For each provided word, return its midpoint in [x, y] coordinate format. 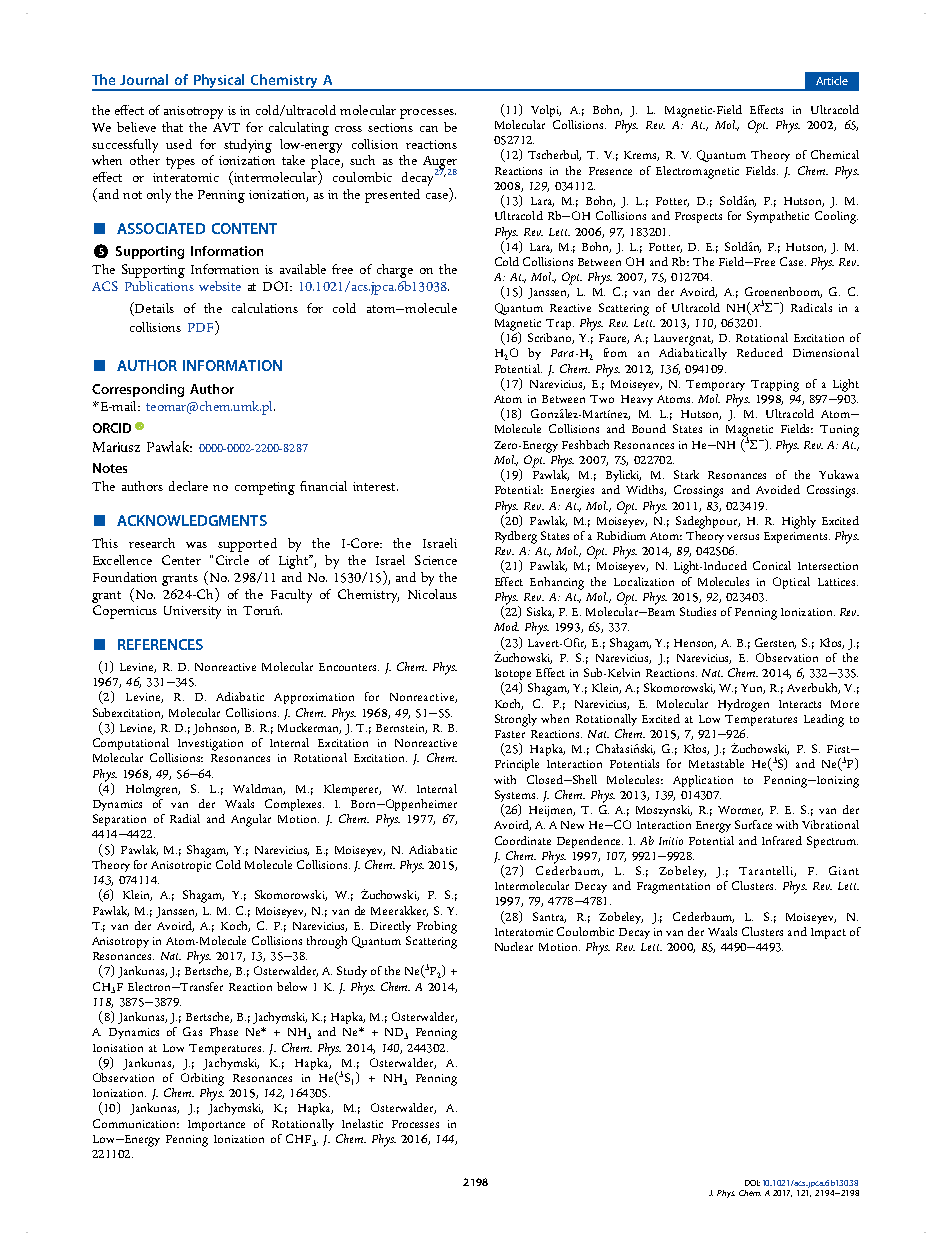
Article [832, 80]
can [429, 129]
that [172, 127]
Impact [828, 933]
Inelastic [362, 1123]
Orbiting [202, 1079]
